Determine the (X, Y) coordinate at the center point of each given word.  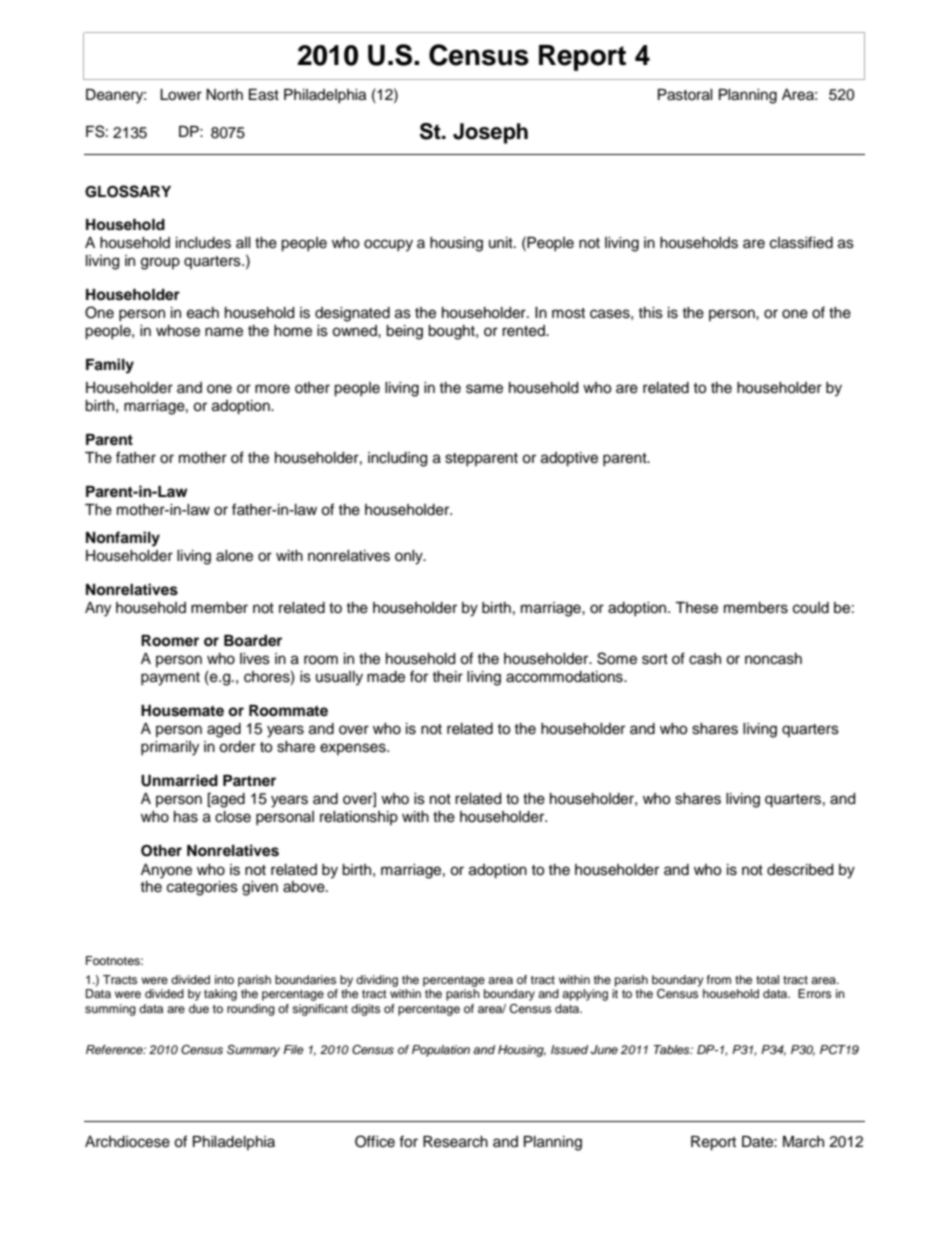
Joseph (490, 133)
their (447, 677)
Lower (181, 95)
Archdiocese (127, 1142)
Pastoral (685, 95)
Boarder (253, 641)
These (696, 608)
